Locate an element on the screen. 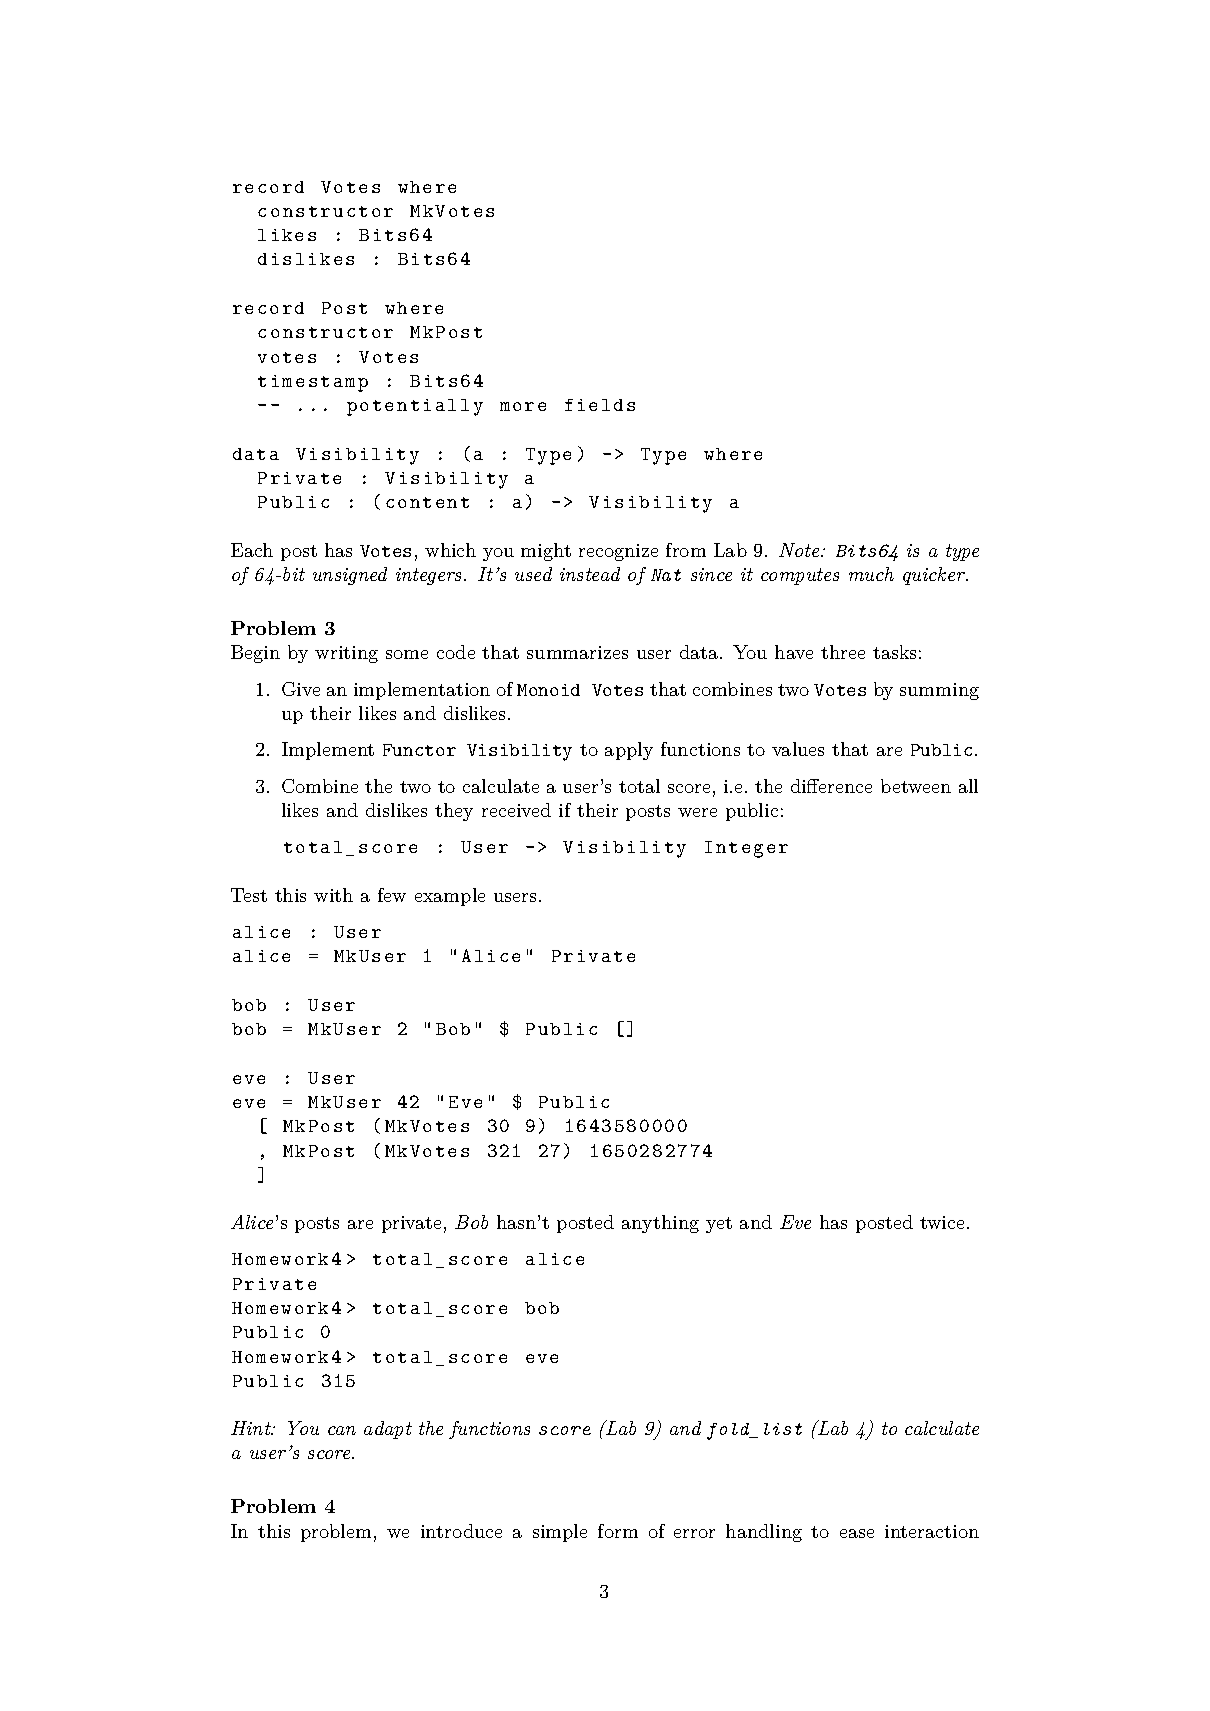  with is located at coordinates (333, 895).
